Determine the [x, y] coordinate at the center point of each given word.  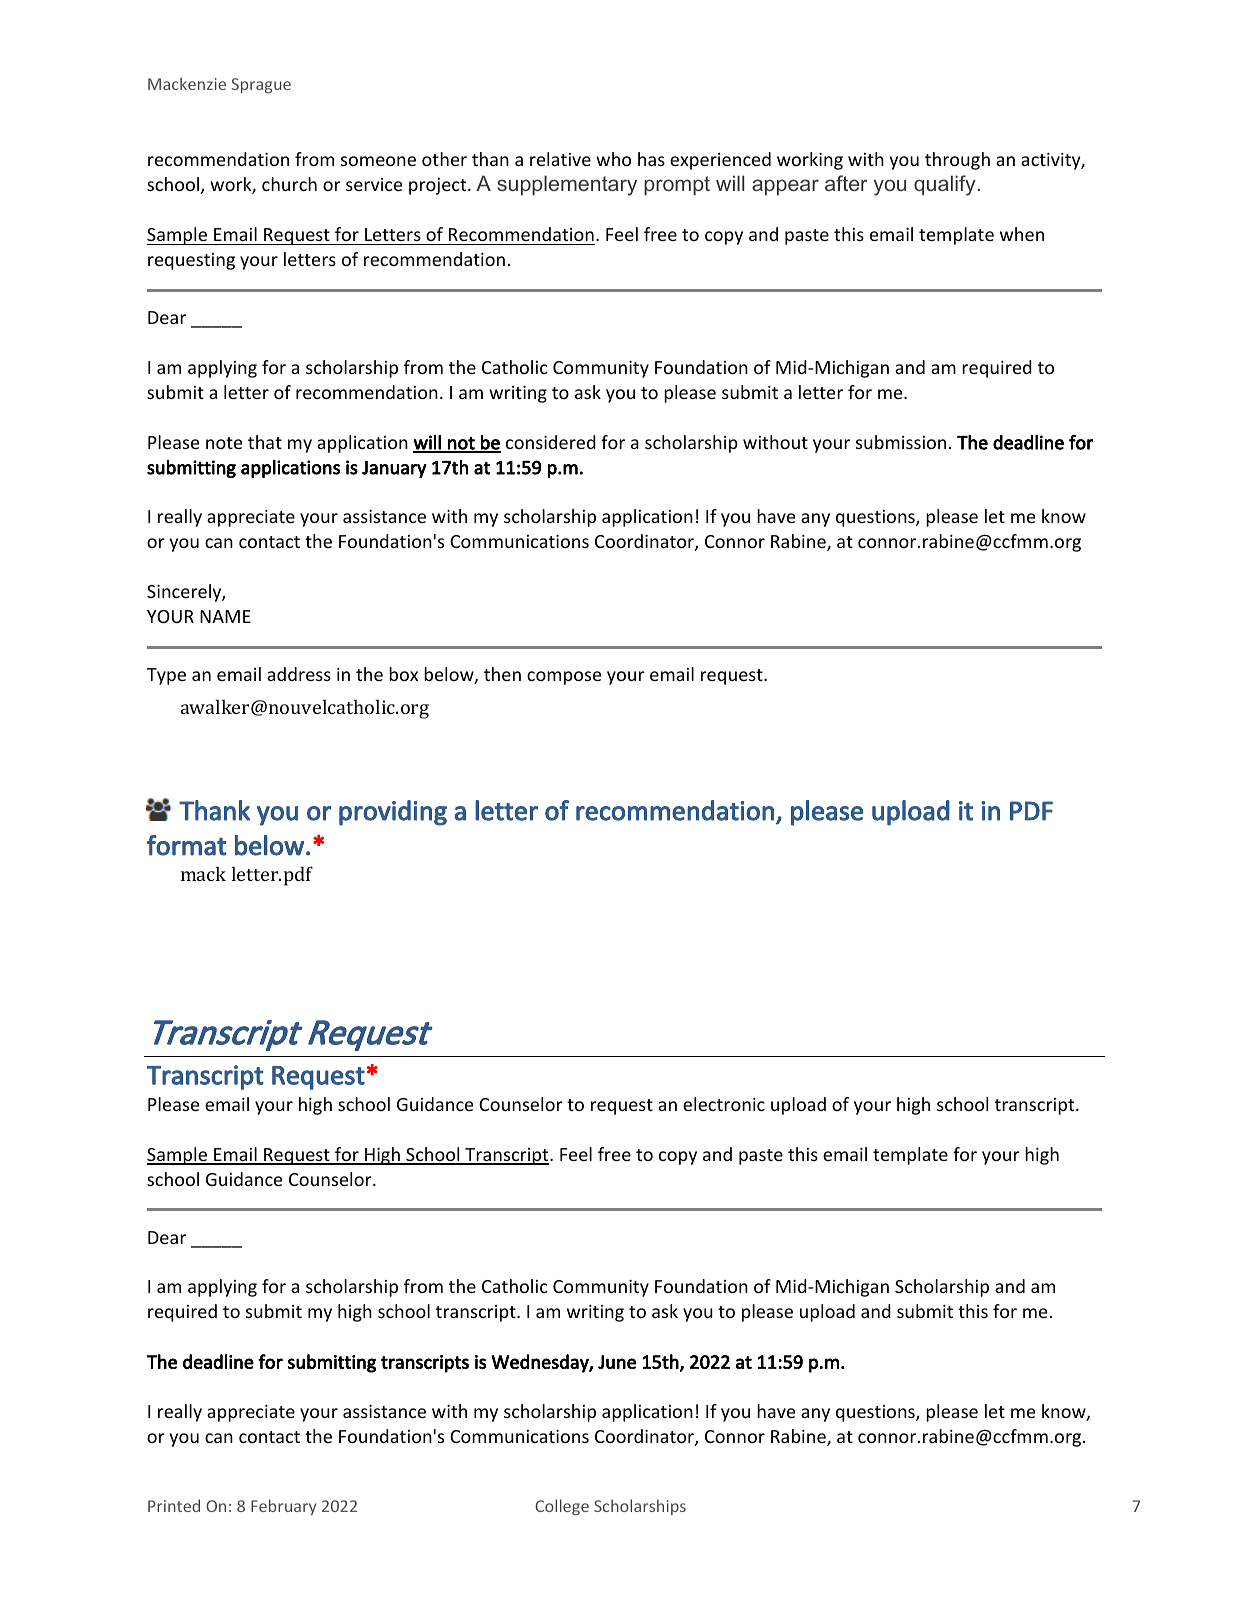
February [283, 1507]
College [562, 1507]
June [617, 1362]
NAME [225, 616]
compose [564, 678]
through [957, 161]
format [187, 845]
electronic [724, 1104]
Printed [174, 1505]
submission [901, 442]
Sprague [261, 85]
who [613, 159]
